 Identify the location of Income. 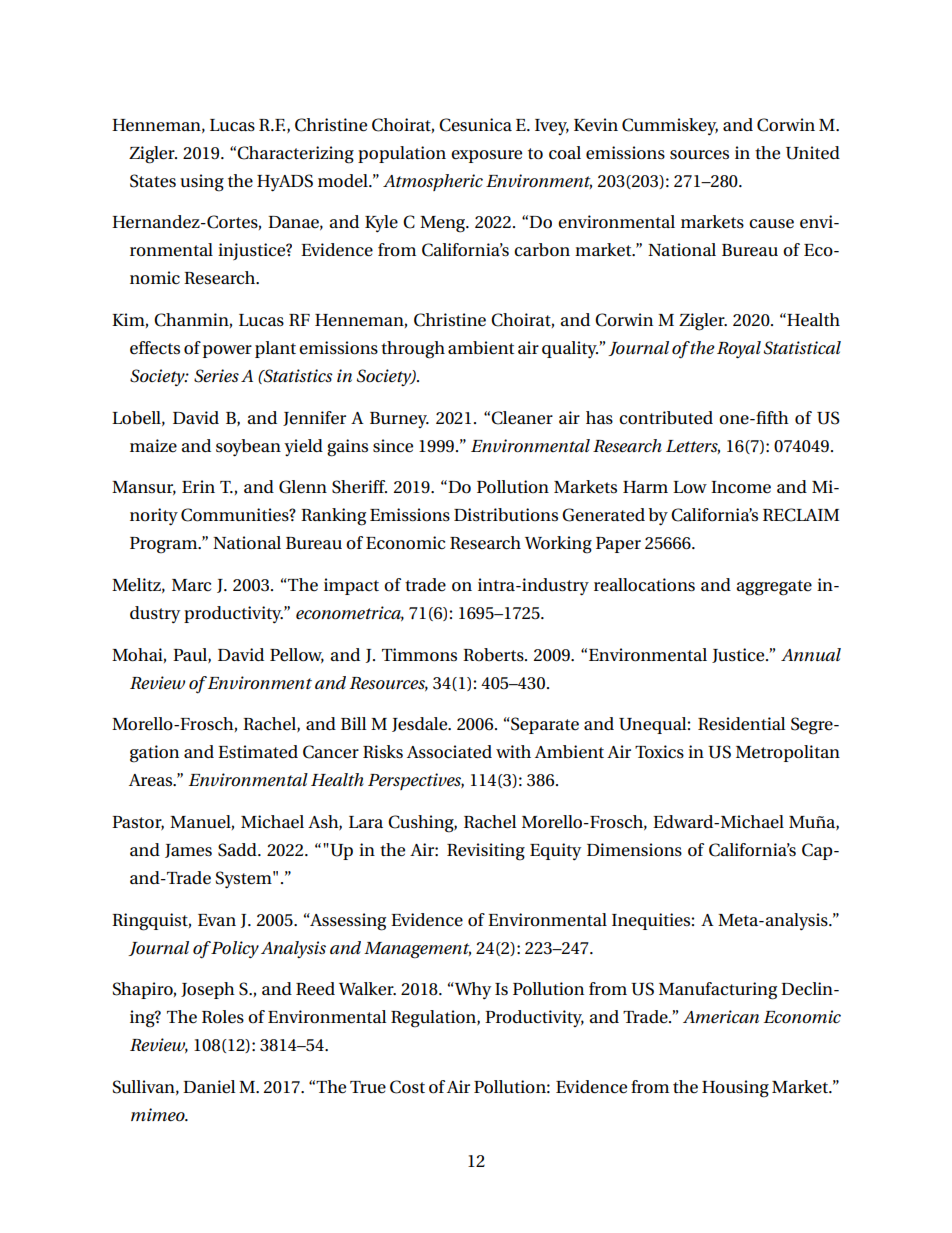
(741, 487).
